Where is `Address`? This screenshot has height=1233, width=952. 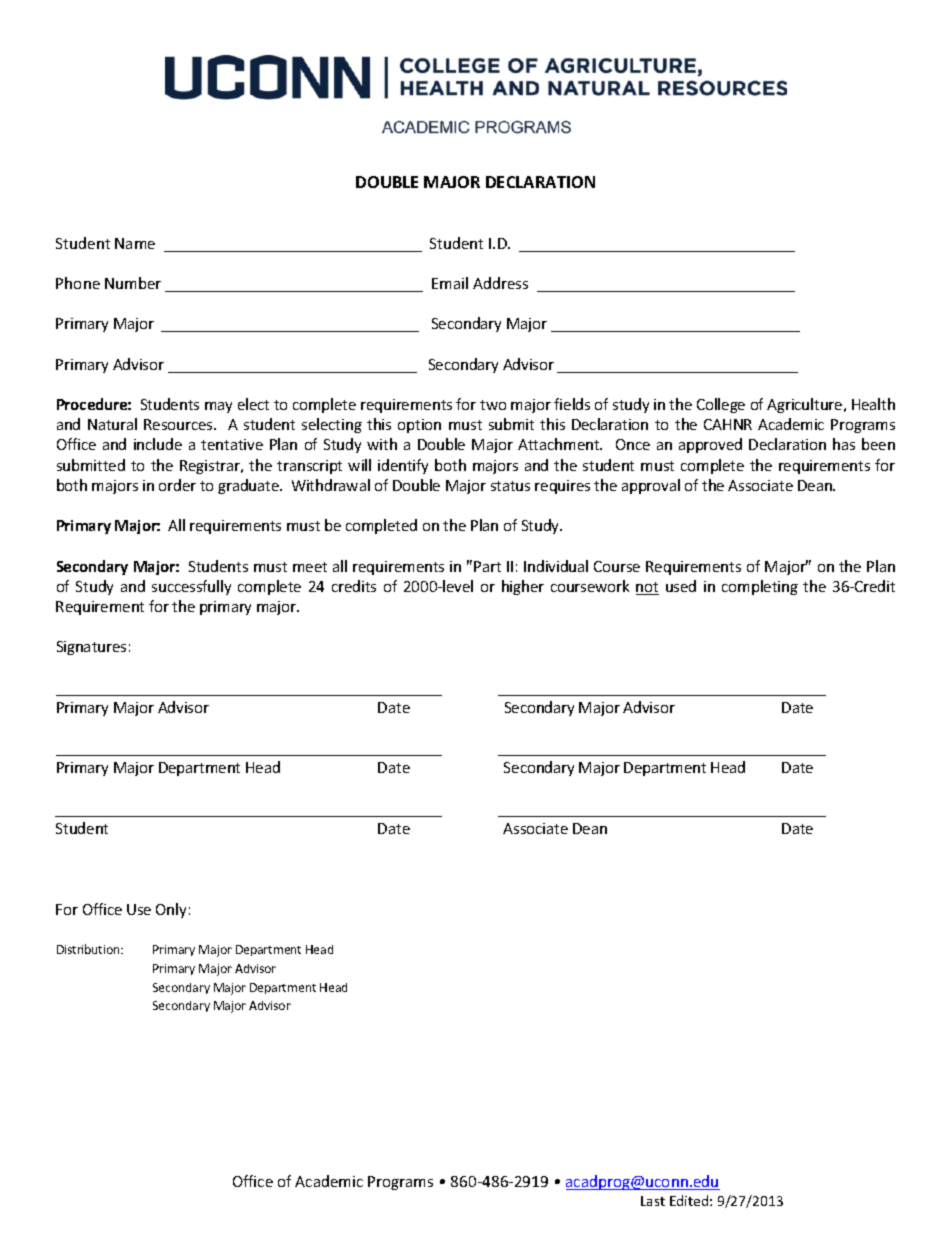
Address is located at coordinates (500, 283).
